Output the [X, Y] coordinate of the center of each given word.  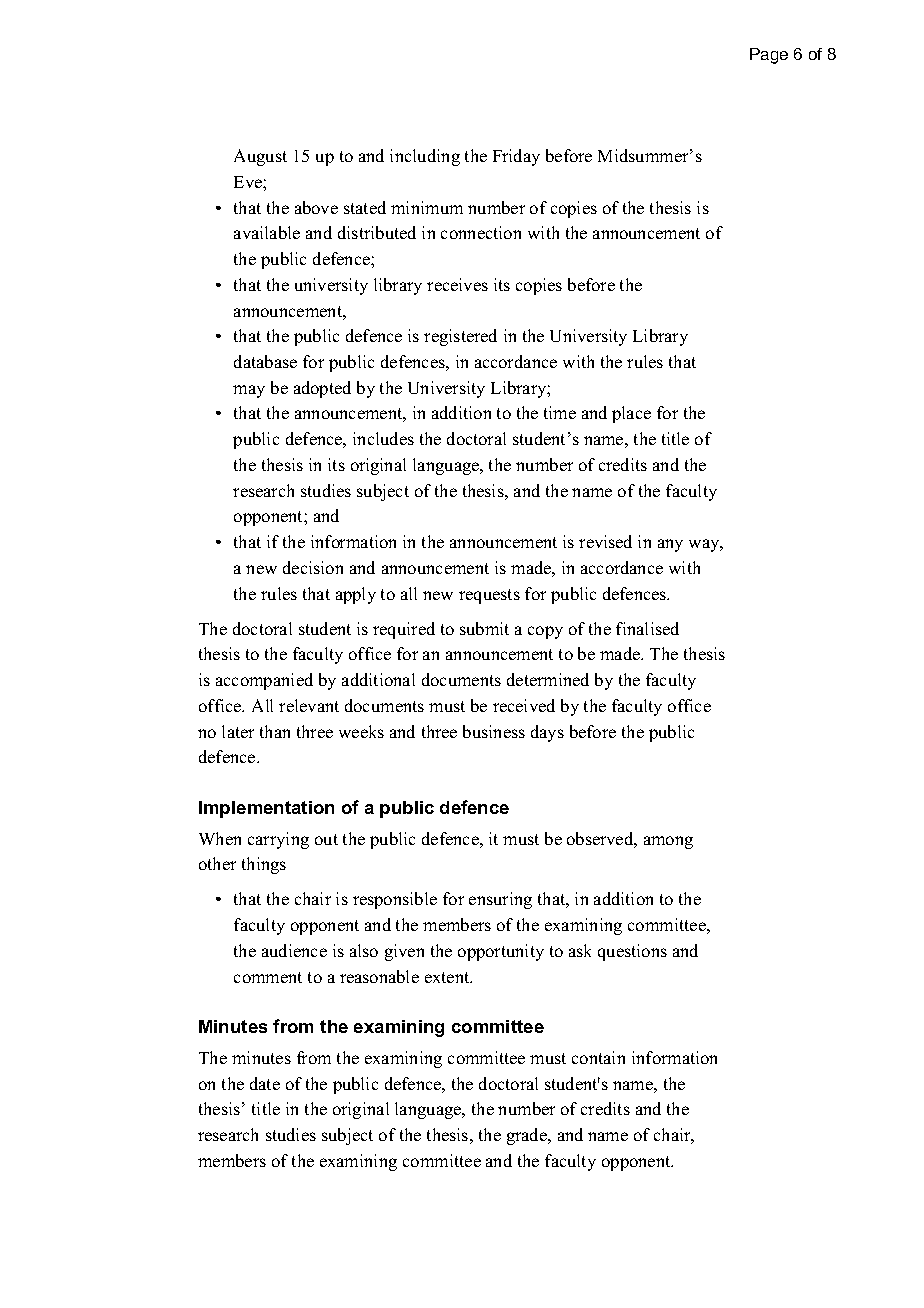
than [275, 731]
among [668, 842]
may [249, 391]
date [265, 1083]
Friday [516, 157]
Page [769, 56]
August [260, 157]
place [631, 414]
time [560, 412]
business [494, 731]
